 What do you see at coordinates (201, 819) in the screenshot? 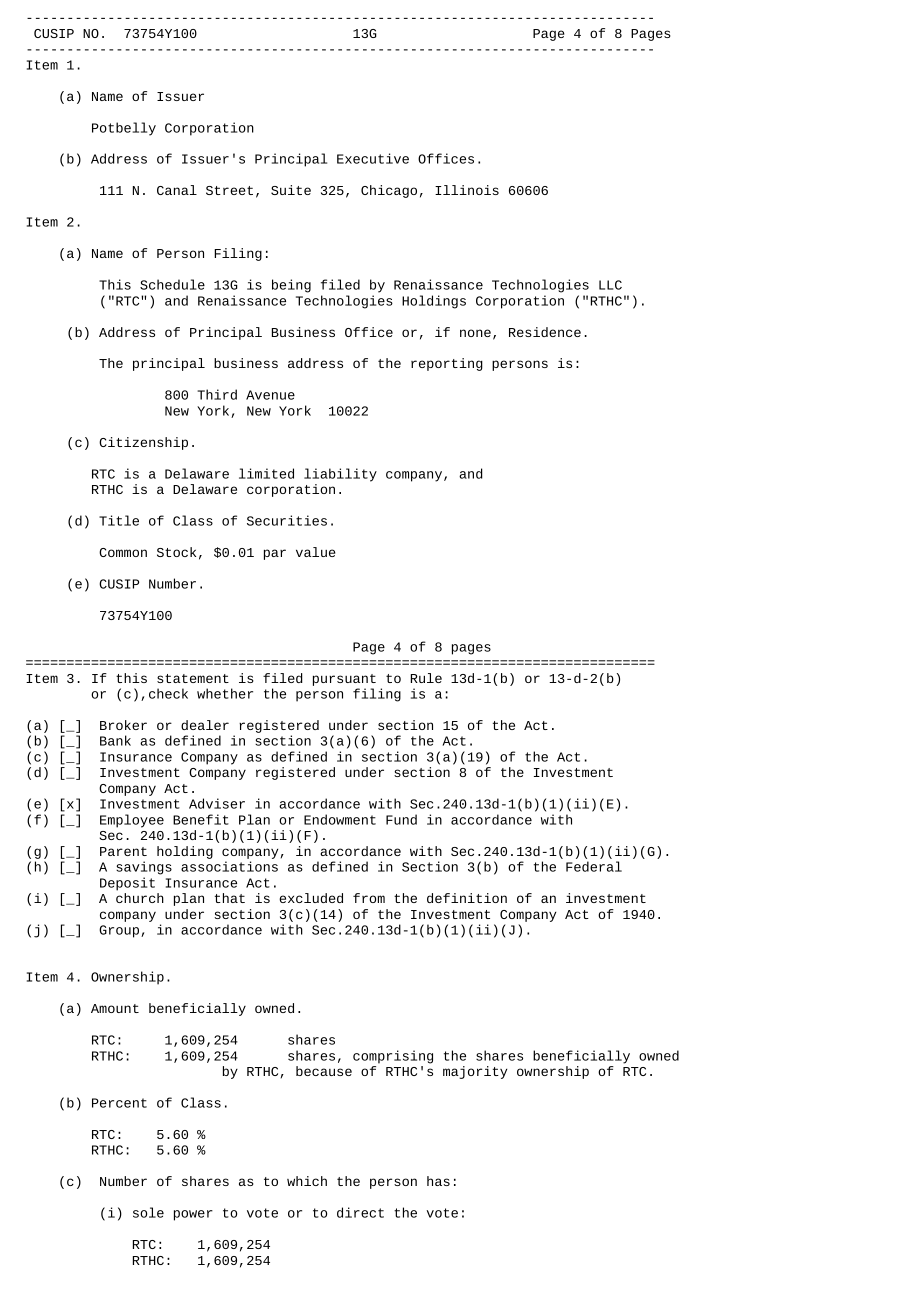
I see `Benefit` at bounding box center [201, 819].
